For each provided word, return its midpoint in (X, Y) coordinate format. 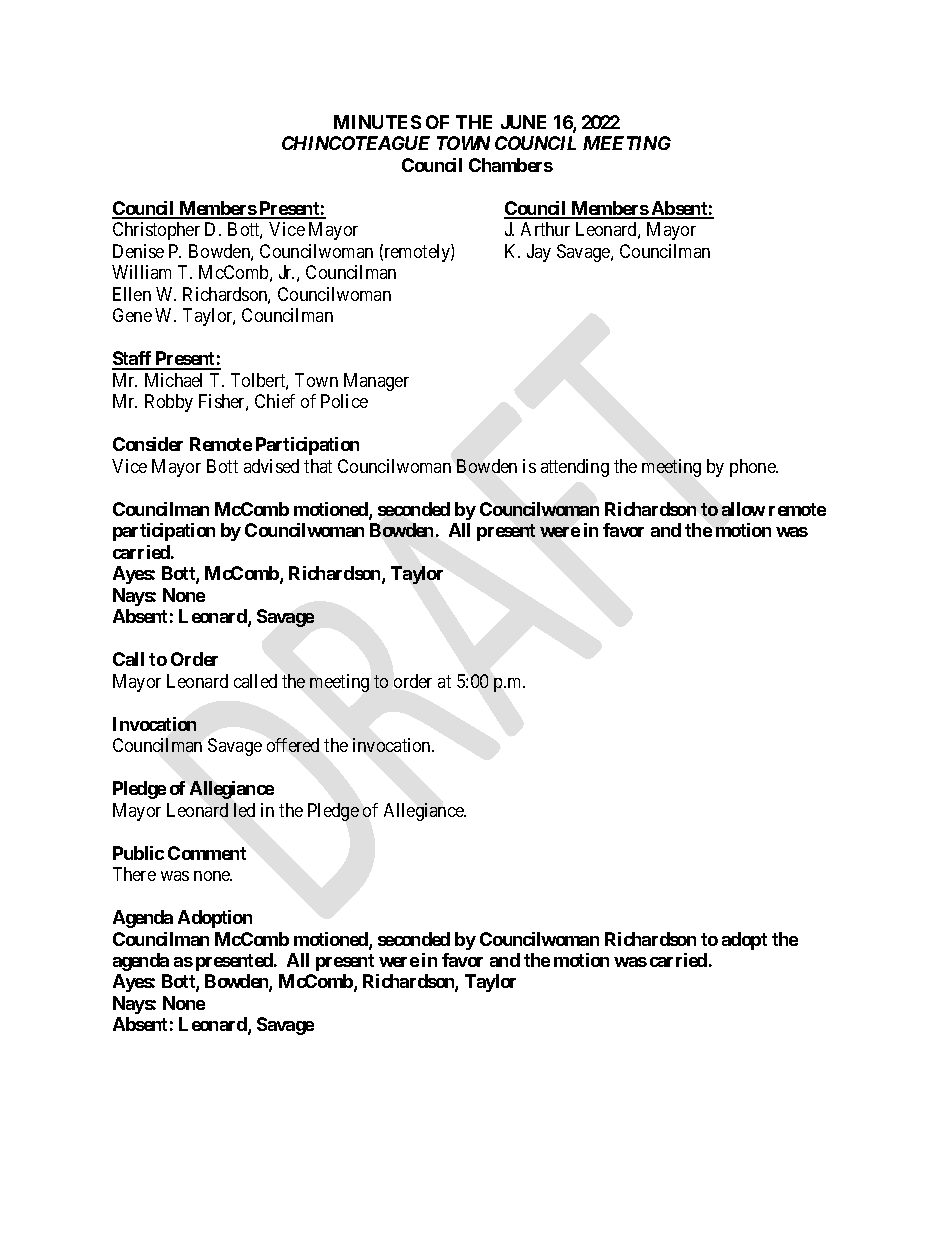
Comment (207, 853)
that (318, 466)
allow (743, 509)
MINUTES (377, 122)
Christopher (156, 231)
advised (271, 466)
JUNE (523, 122)
